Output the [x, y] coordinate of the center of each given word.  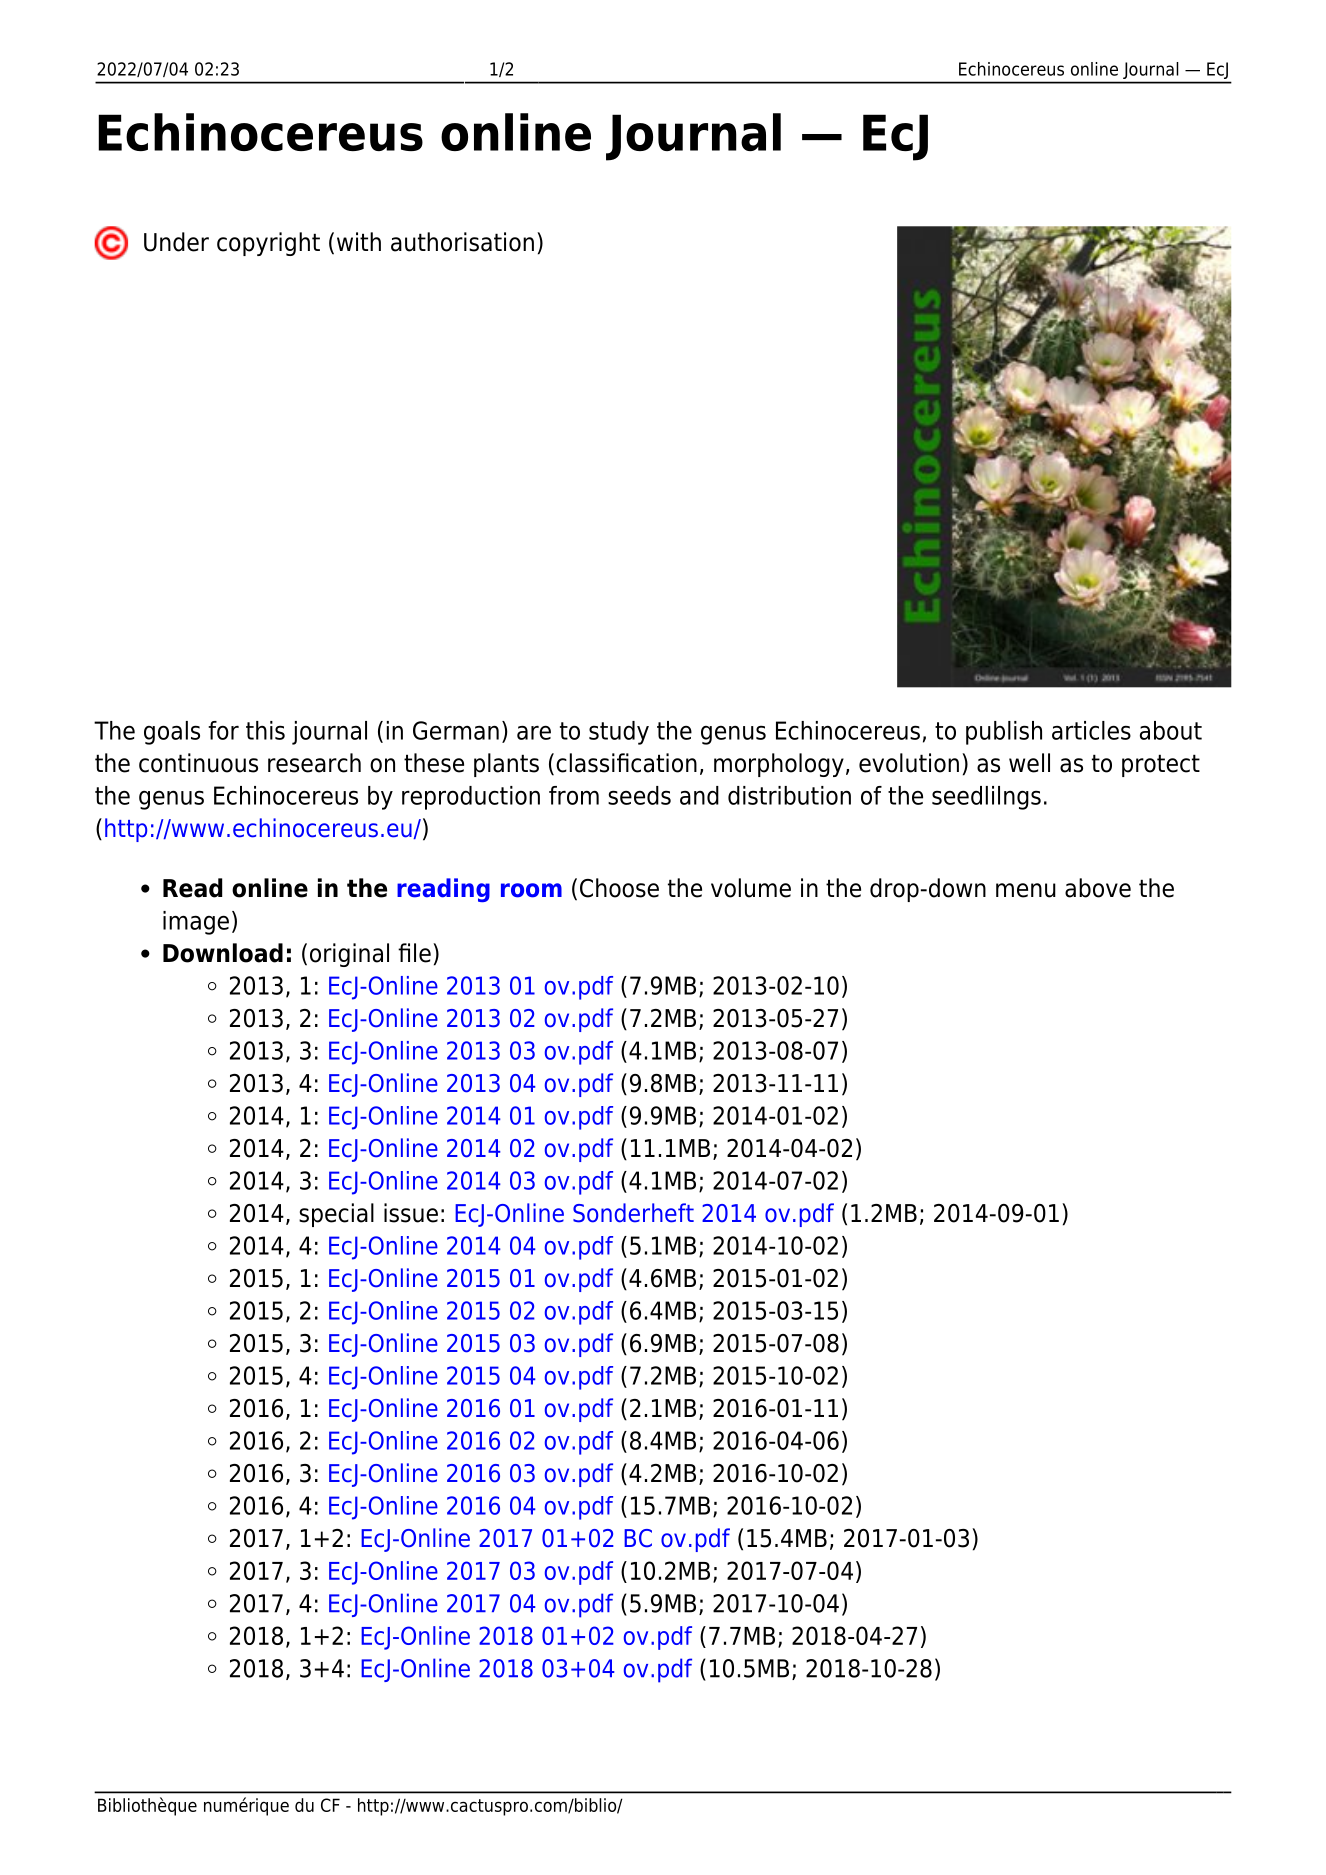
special [336, 1215]
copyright [268, 244]
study [619, 733]
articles [1091, 730]
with [359, 241]
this [265, 730]
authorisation [462, 242]
